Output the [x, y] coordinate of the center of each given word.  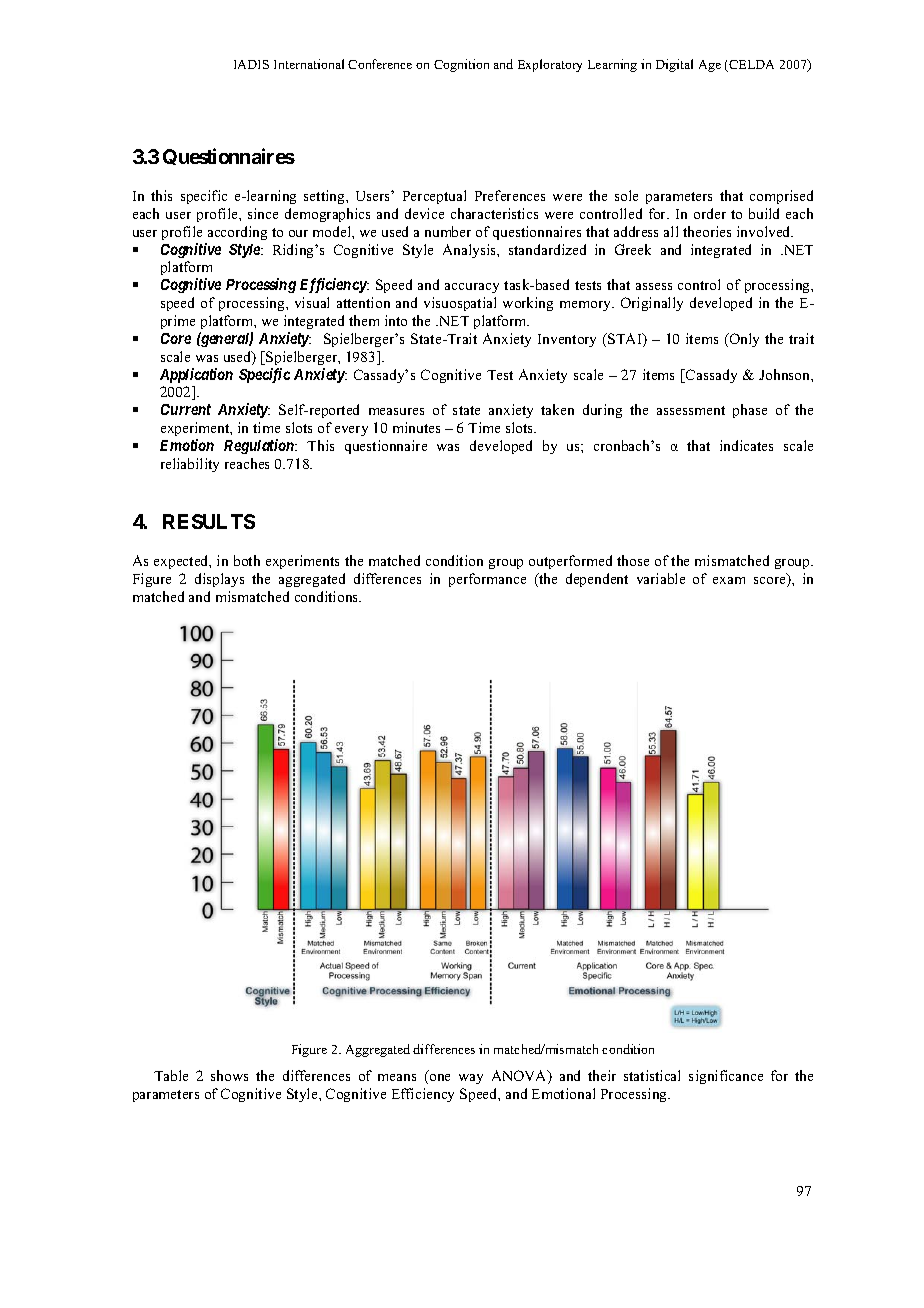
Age [710, 66]
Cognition [461, 65]
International [309, 64]
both [247, 560]
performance [487, 580]
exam [729, 580]
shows [229, 1075]
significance [726, 1077]
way [471, 1079]
